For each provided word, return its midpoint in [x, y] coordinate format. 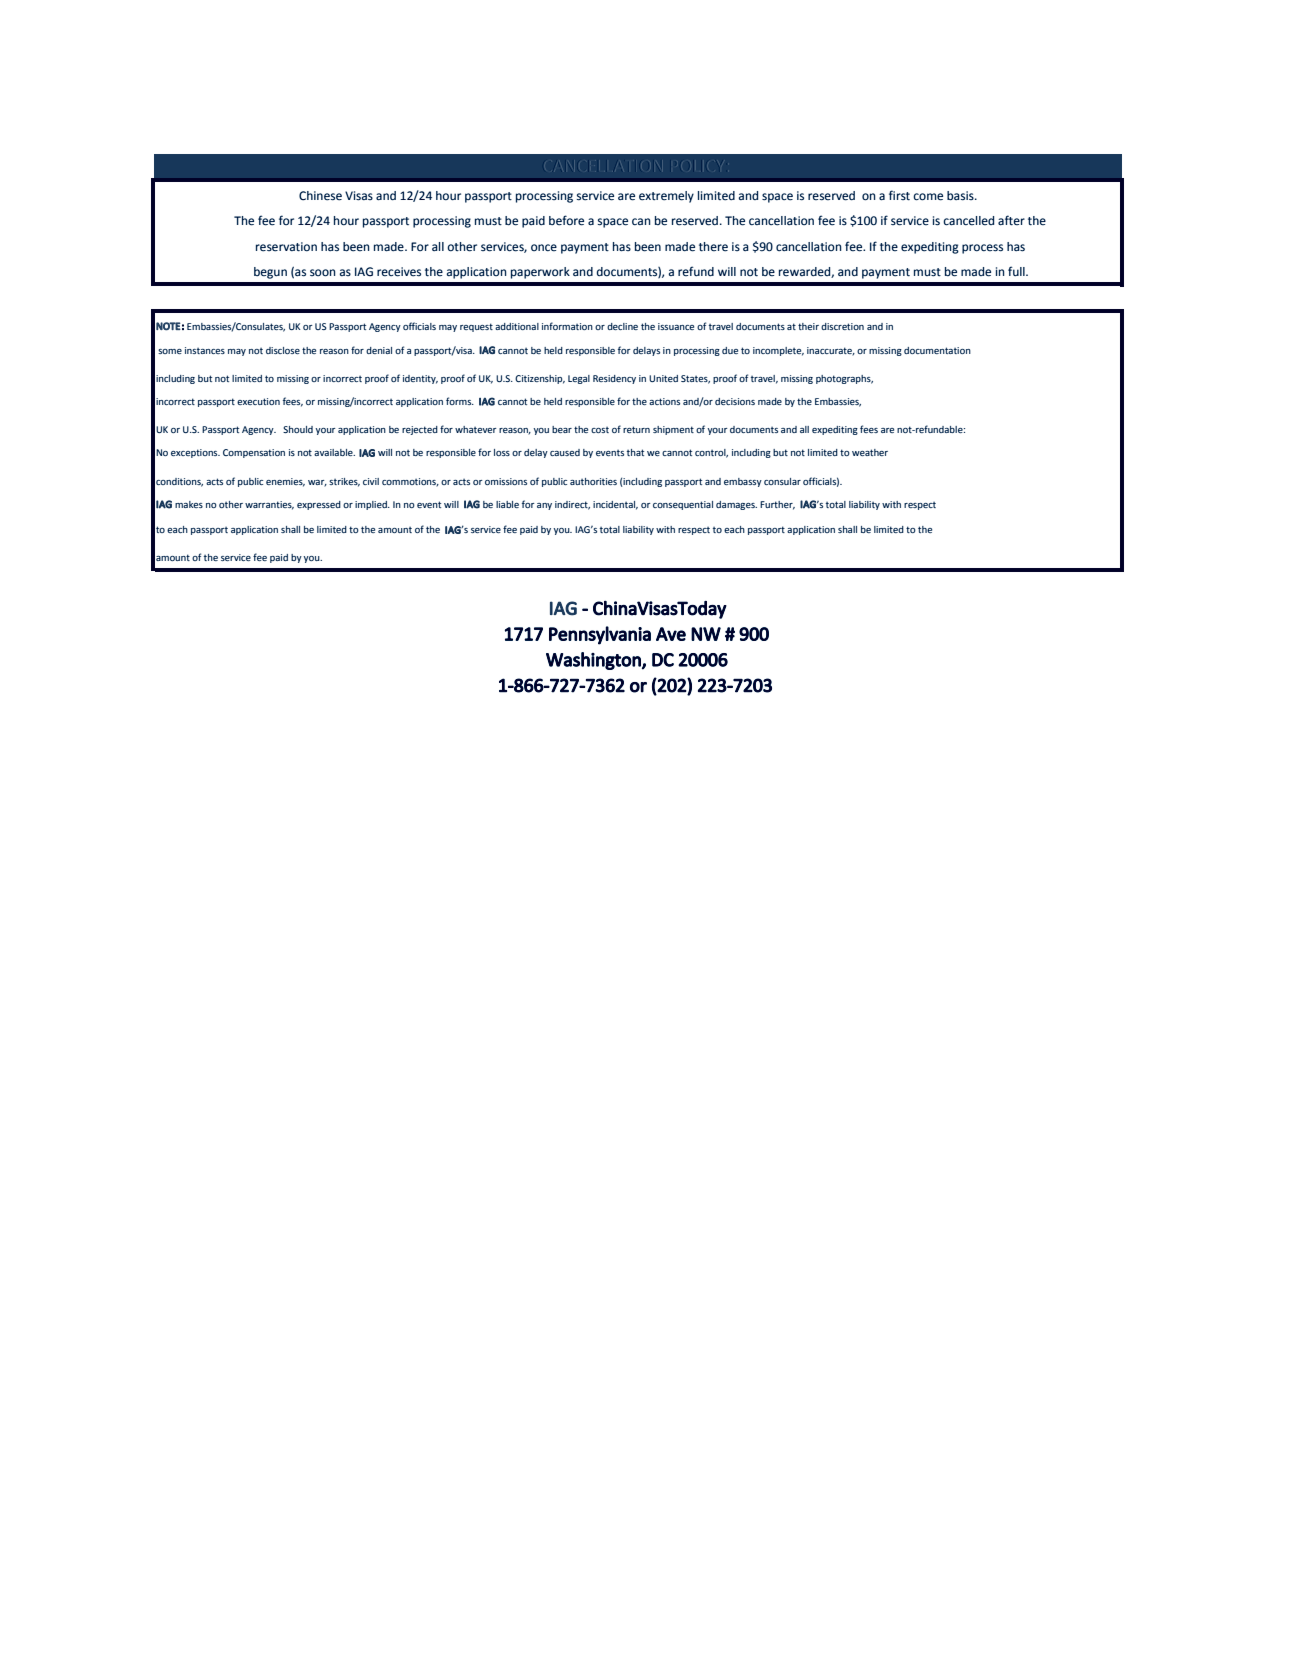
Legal [579, 379]
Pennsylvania [600, 635]
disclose [283, 350]
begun [270, 273]
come [928, 197]
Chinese [320, 196]
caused [565, 452]
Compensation [254, 453]
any [544, 506]
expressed [319, 505]
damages [736, 505]
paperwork [540, 273]
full [1017, 271]
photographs [844, 379]
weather [870, 452]
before [566, 220]
